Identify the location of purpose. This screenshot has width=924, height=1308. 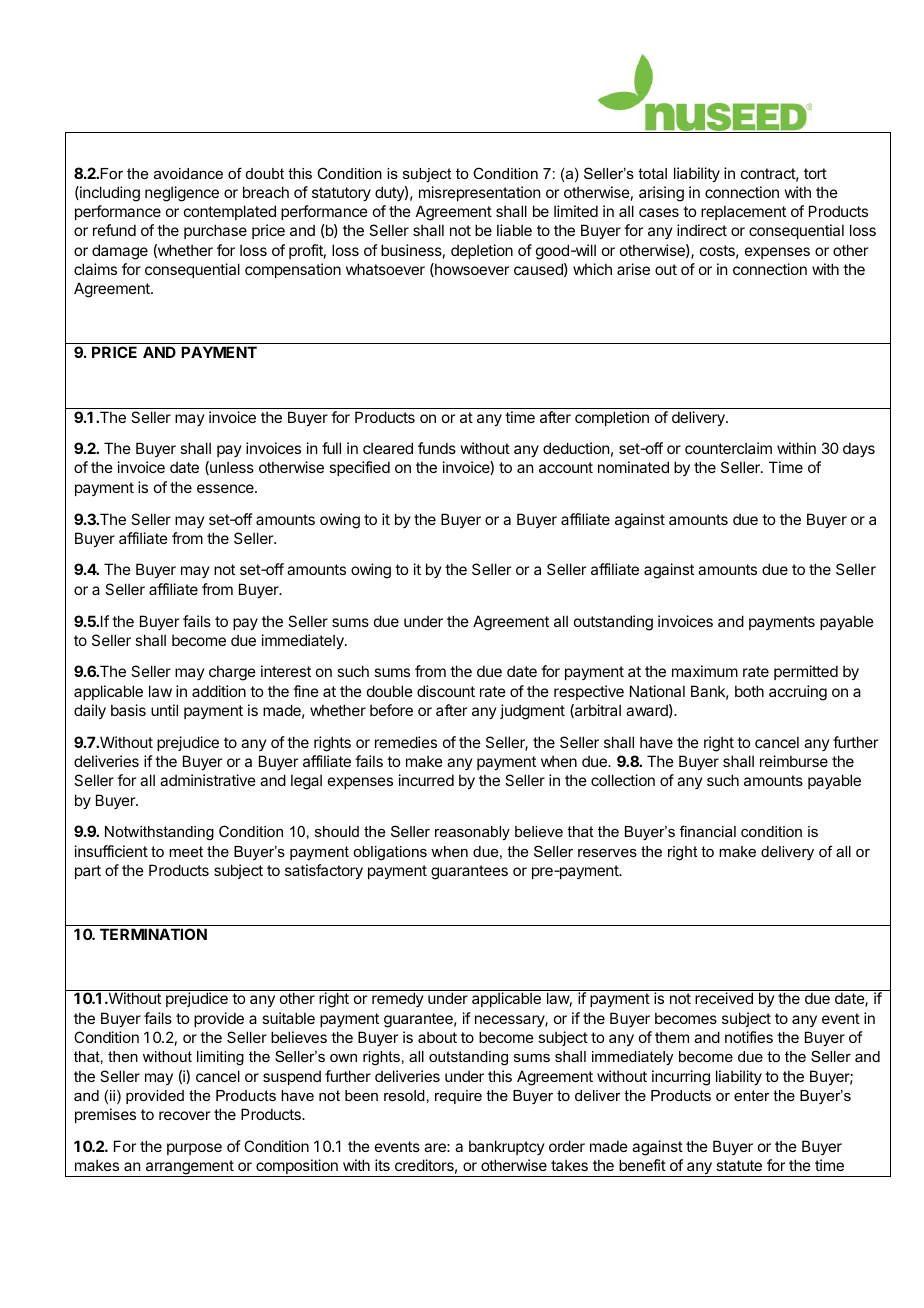
(194, 1149).
